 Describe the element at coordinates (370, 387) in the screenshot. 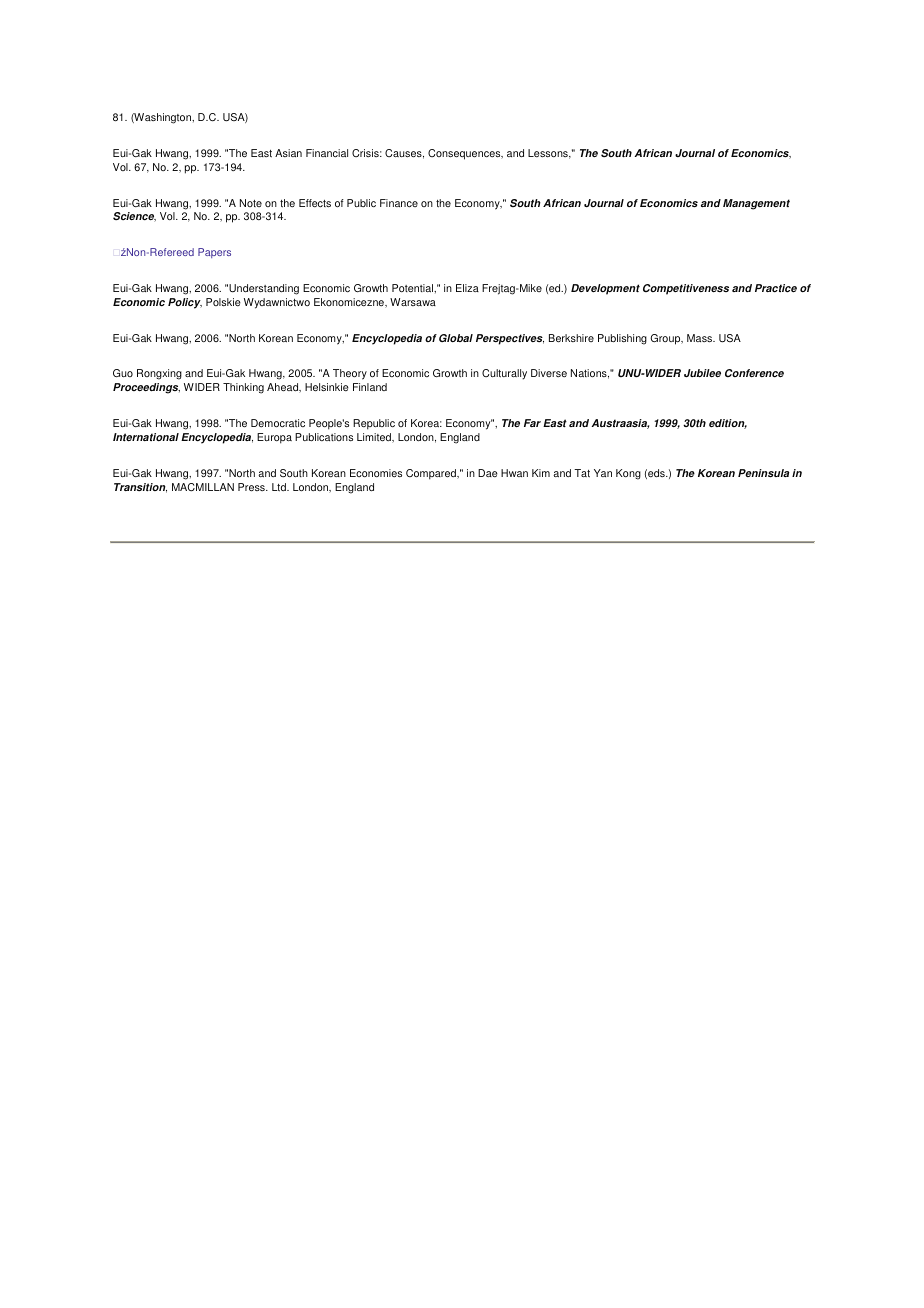

I see `Finland` at that location.
